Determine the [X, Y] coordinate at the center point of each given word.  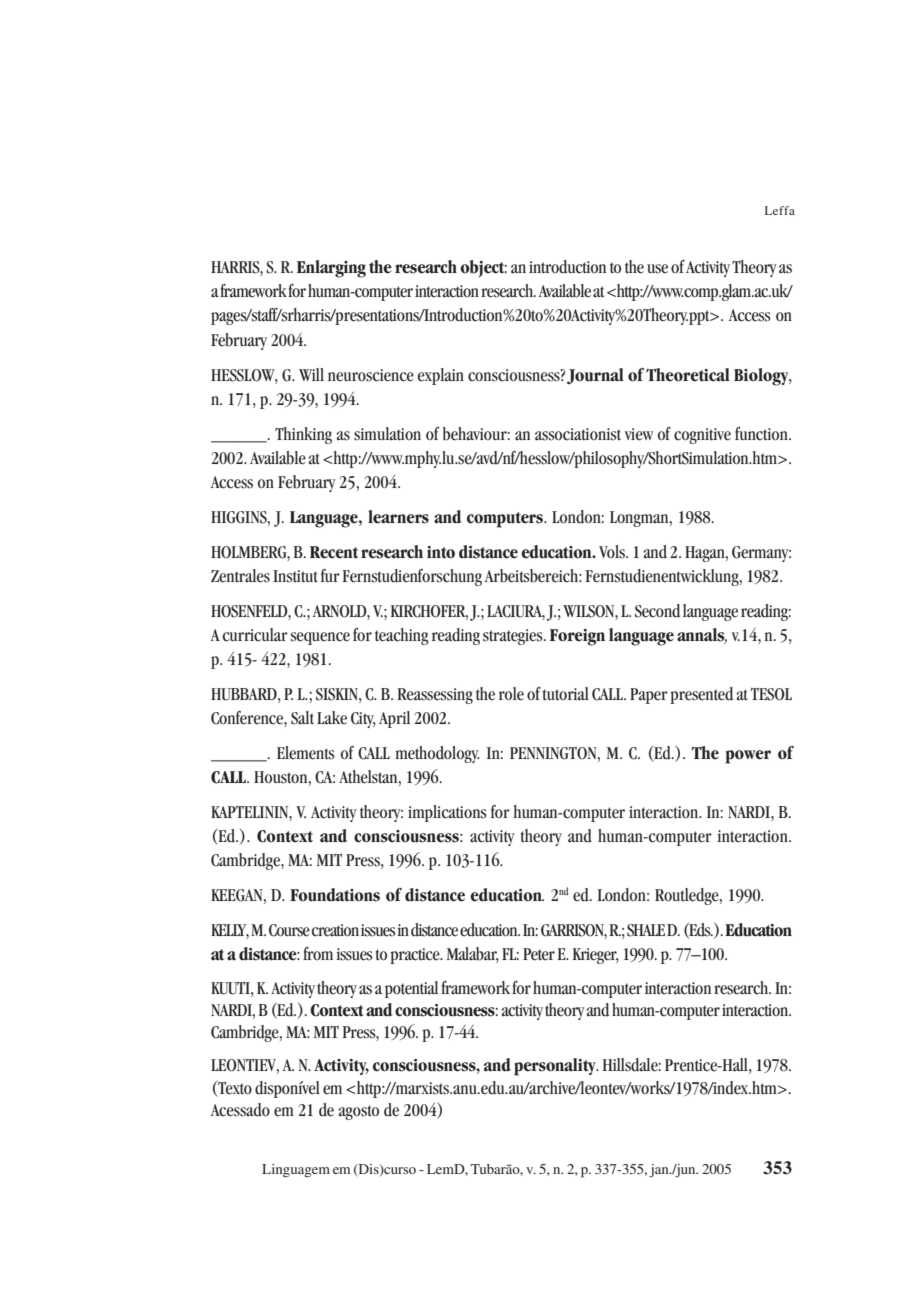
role [511, 694]
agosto [359, 1112]
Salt [302, 718]
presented [701, 695]
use [657, 269]
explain [441, 376]
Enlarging [331, 269]
